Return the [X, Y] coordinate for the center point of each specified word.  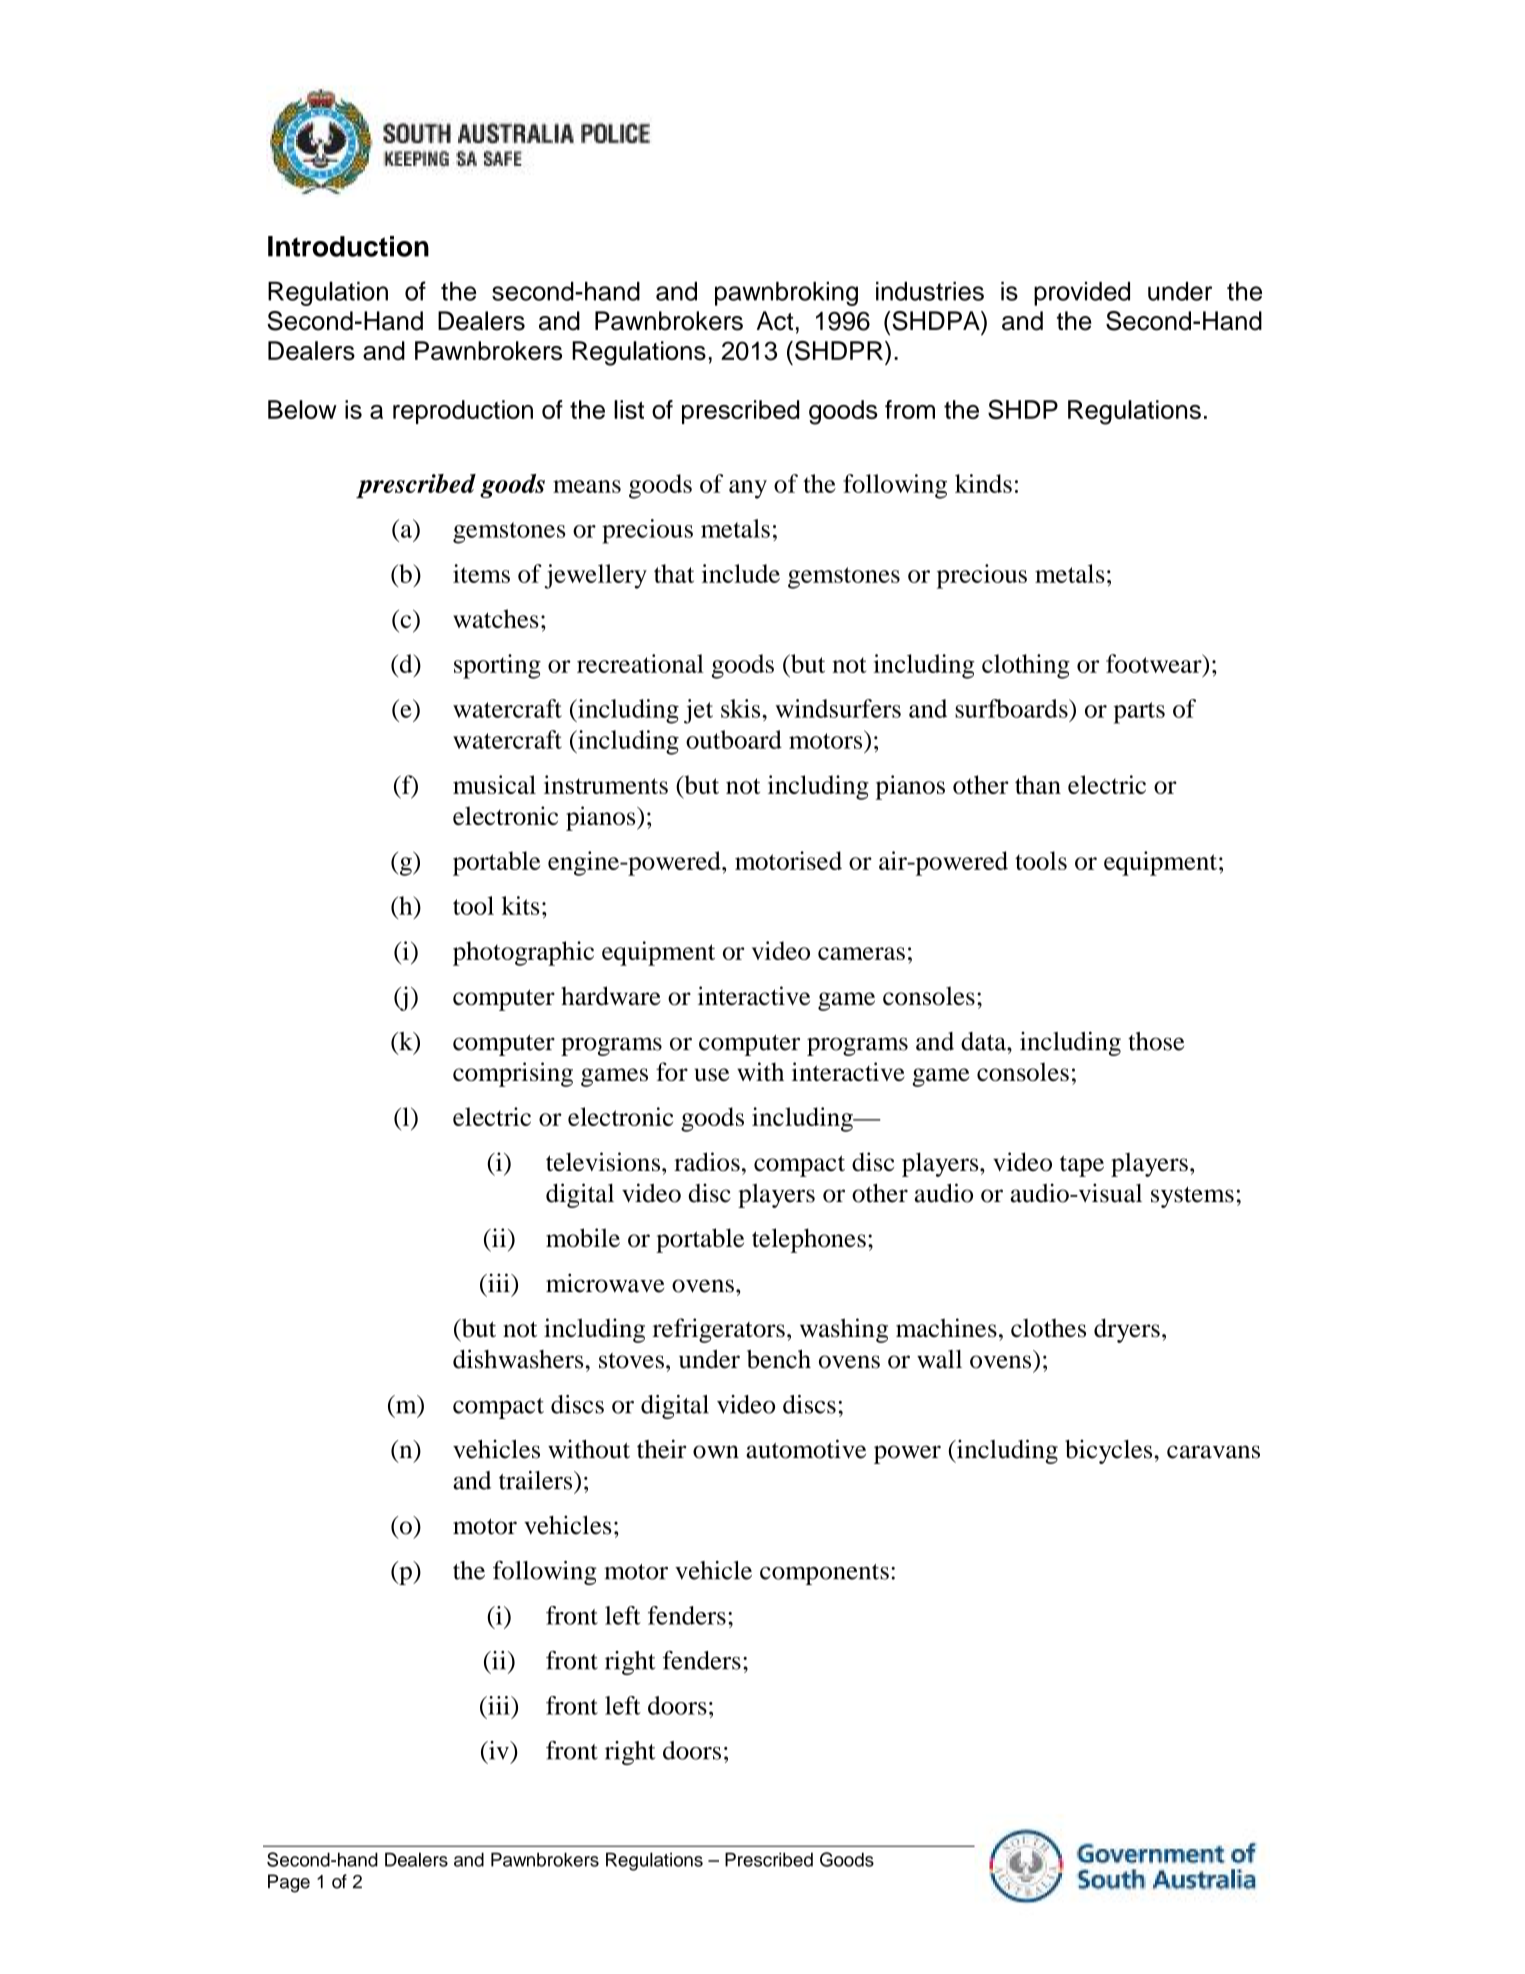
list [629, 409]
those [1156, 1041]
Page [289, 1883]
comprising [513, 1074]
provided [1082, 294]
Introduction [348, 246]
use [712, 1074]
